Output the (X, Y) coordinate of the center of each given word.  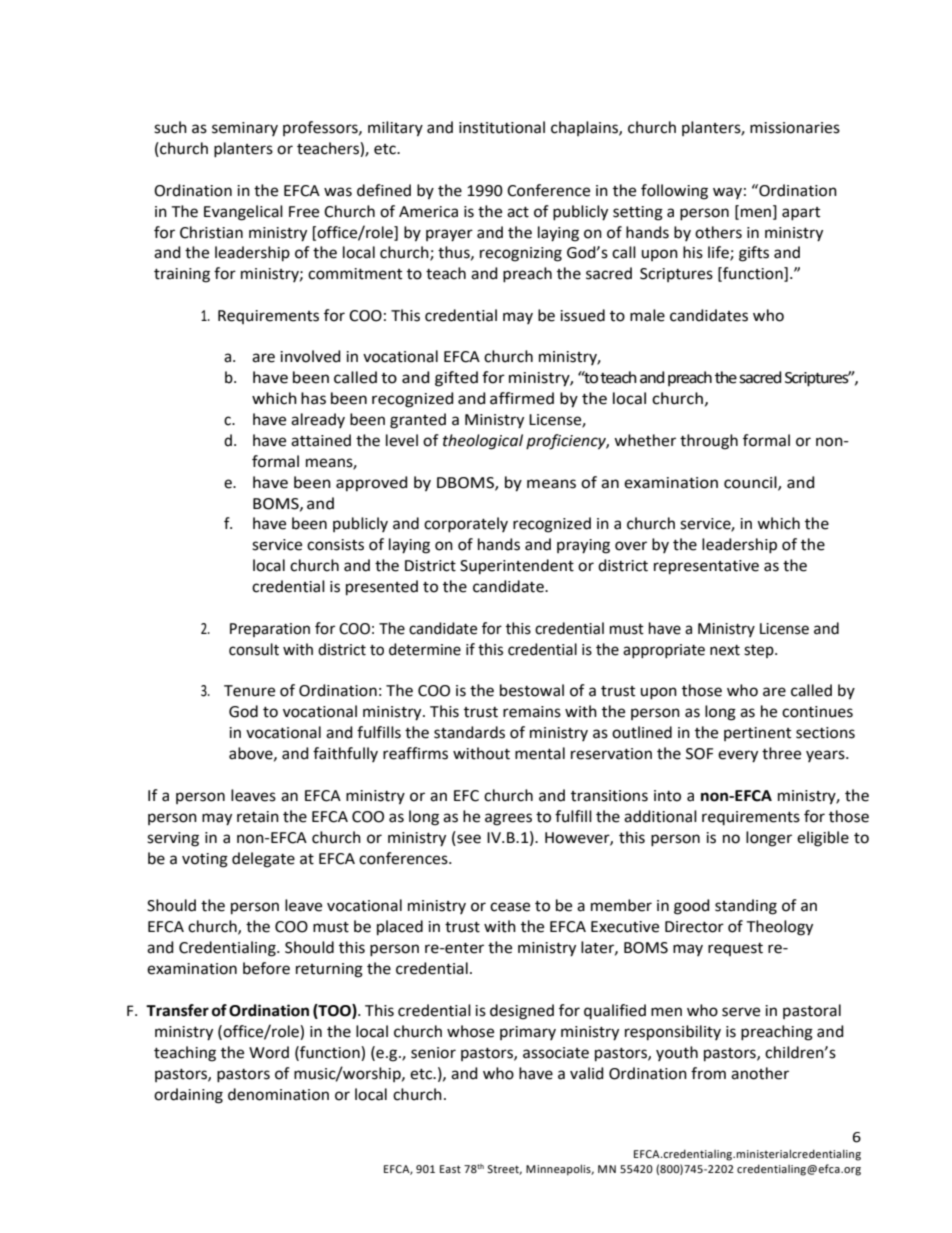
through (709, 442)
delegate (263, 860)
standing (746, 907)
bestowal (532, 690)
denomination (278, 1094)
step (760, 651)
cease (510, 907)
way (727, 193)
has (313, 398)
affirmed (522, 398)
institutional (502, 127)
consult (254, 649)
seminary (245, 129)
